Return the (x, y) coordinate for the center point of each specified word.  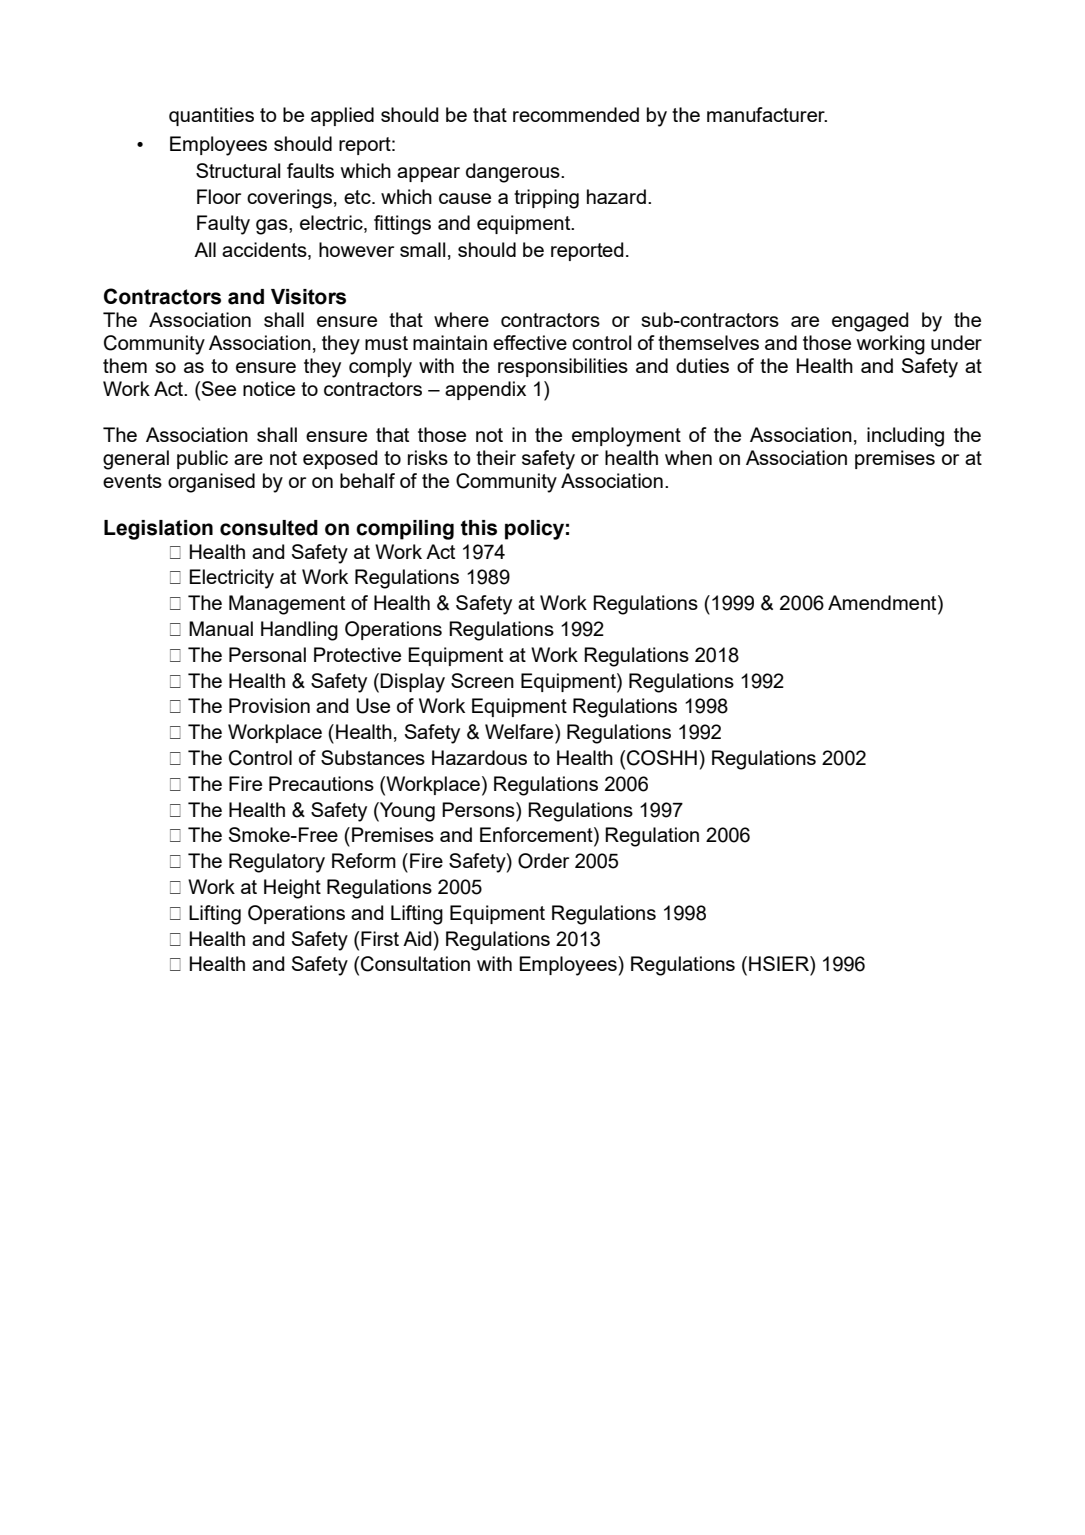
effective (530, 342)
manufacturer (767, 114)
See (219, 388)
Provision (269, 705)
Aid (418, 938)
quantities (211, 116)
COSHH (662, 758)
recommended (576, 114)
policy (534, 530)
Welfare (520, 731)
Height (292, 889)
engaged (870, 322)
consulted (269, 528)
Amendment (883, 604)
